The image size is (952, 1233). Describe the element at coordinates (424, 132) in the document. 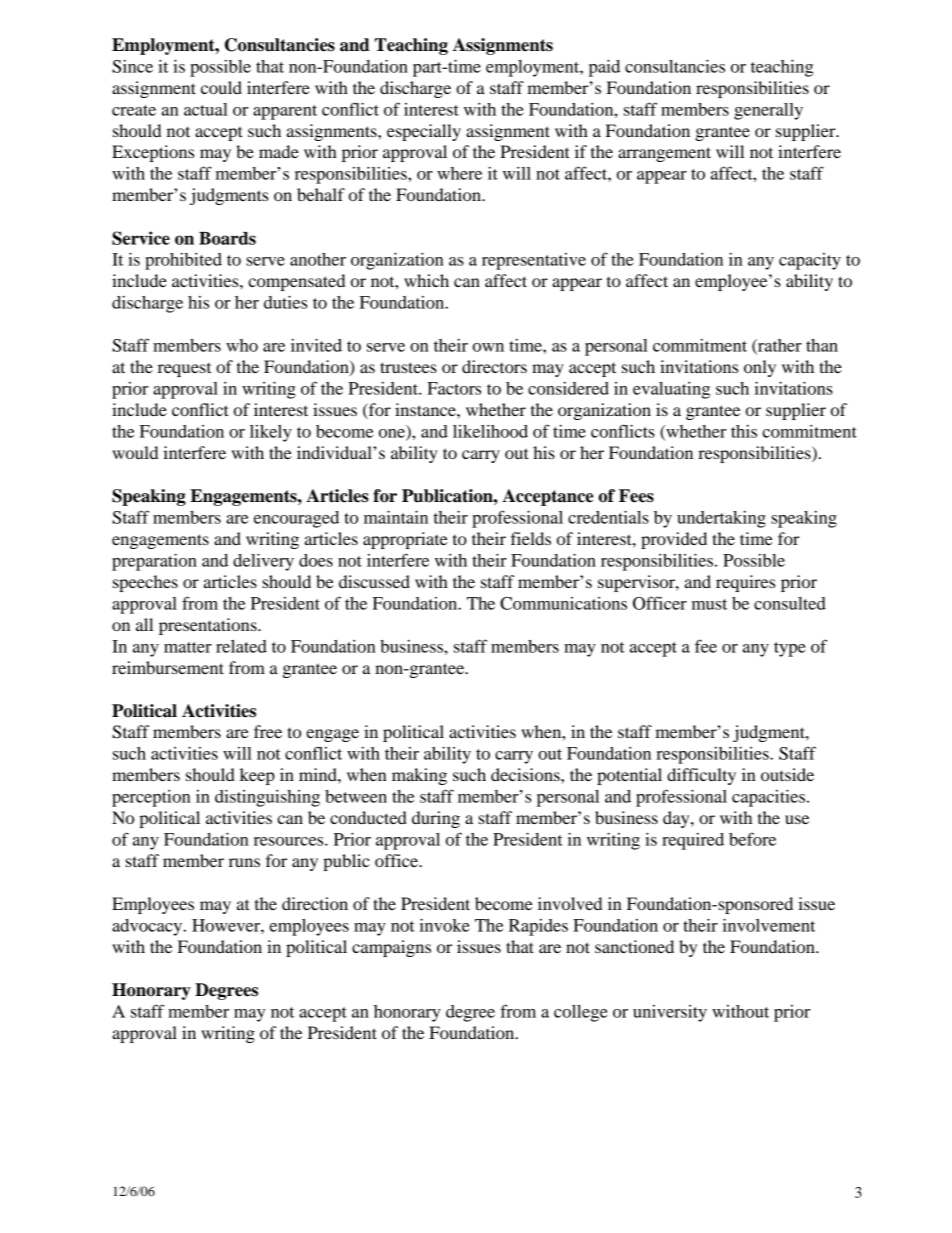

I see `especially` at that location.
